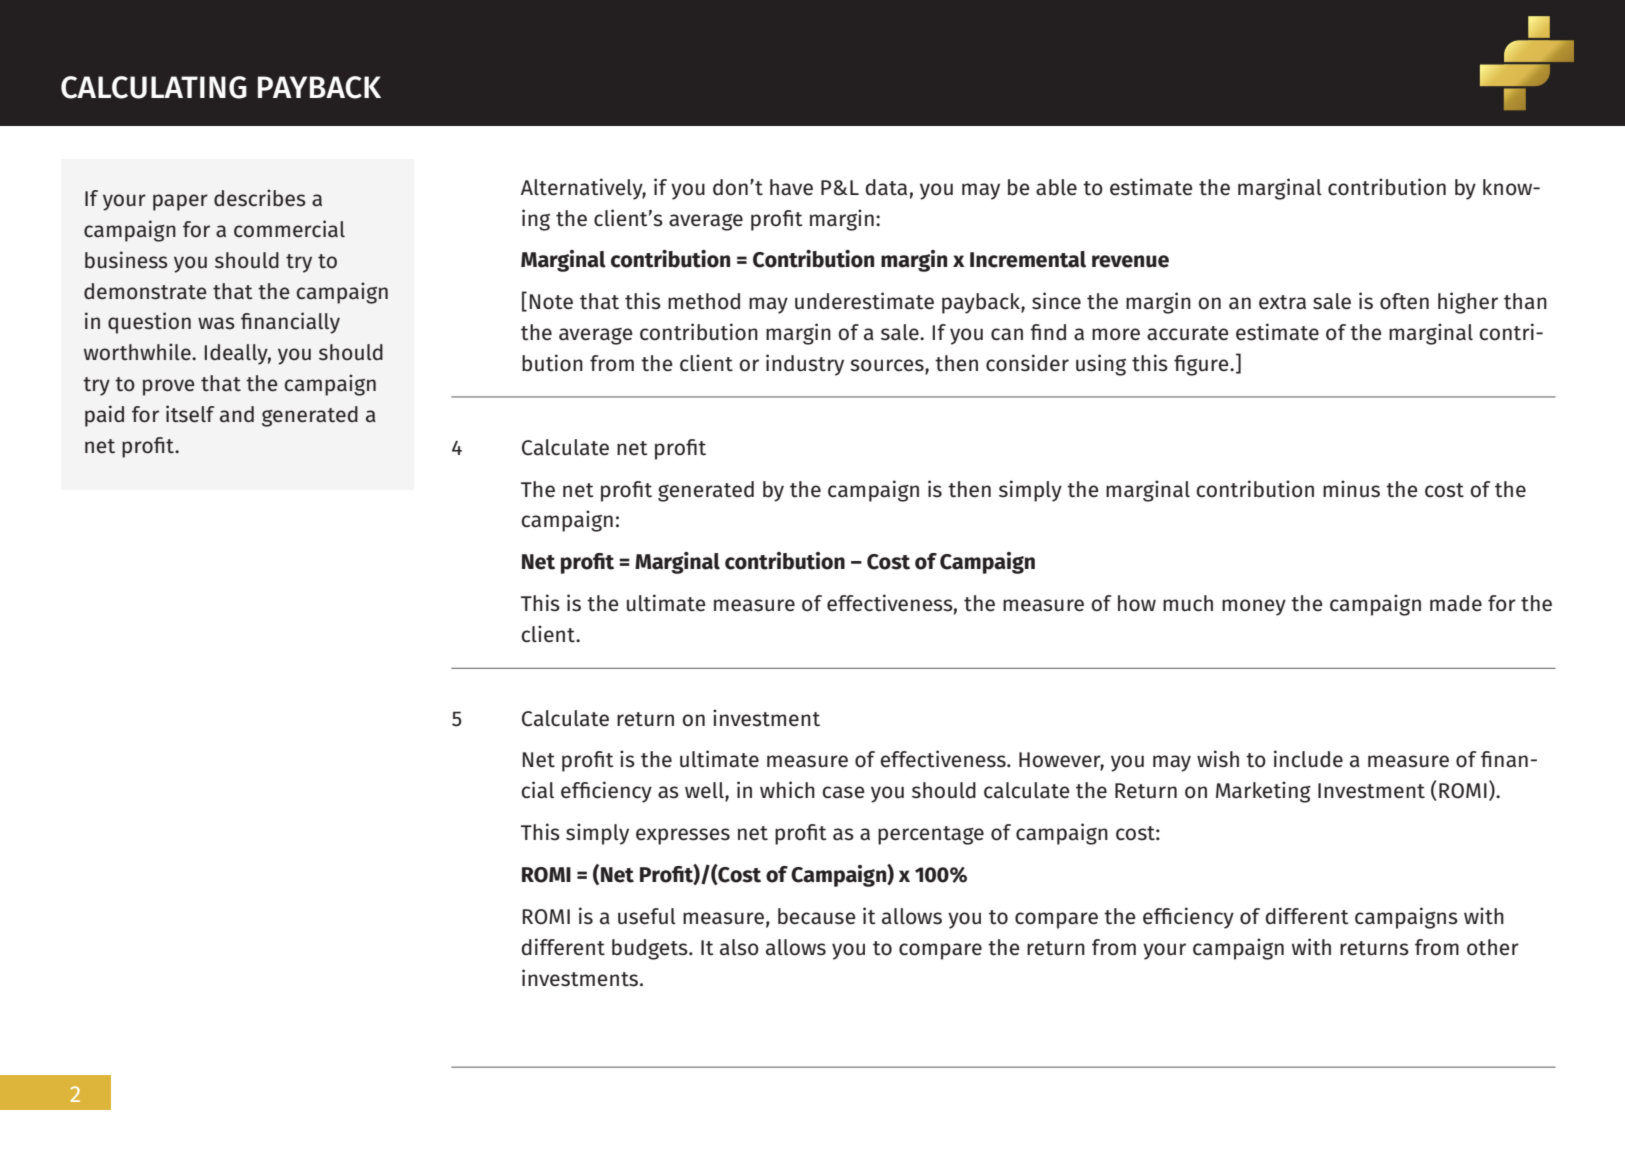 The image size is (1625, 1149). Describe the element at coordinates (1493, 947) in the screenshot. I see `other` at that location.
